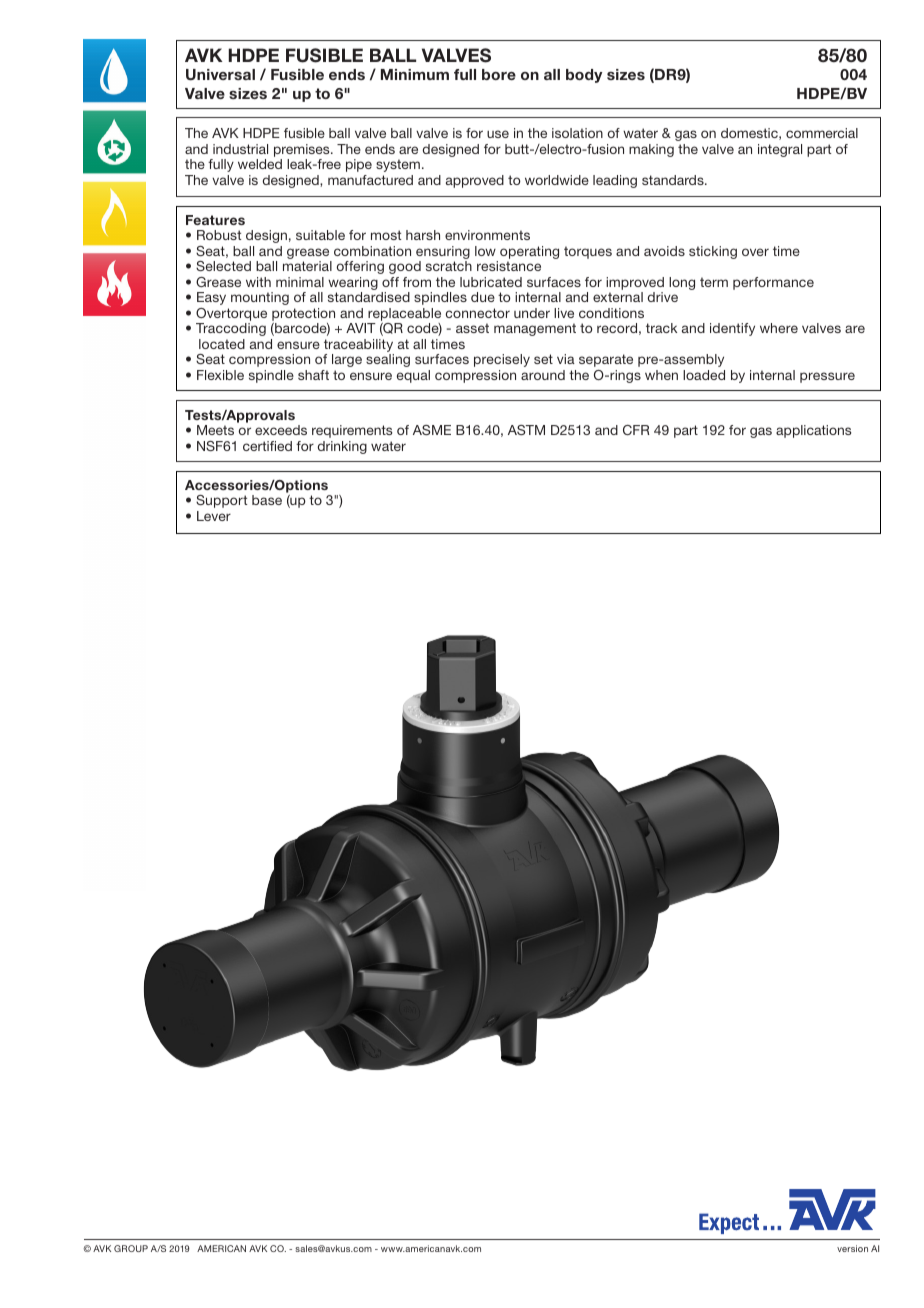  Describe the element at coordinates (827, 377) in the page. I see `pressure` at that location.
